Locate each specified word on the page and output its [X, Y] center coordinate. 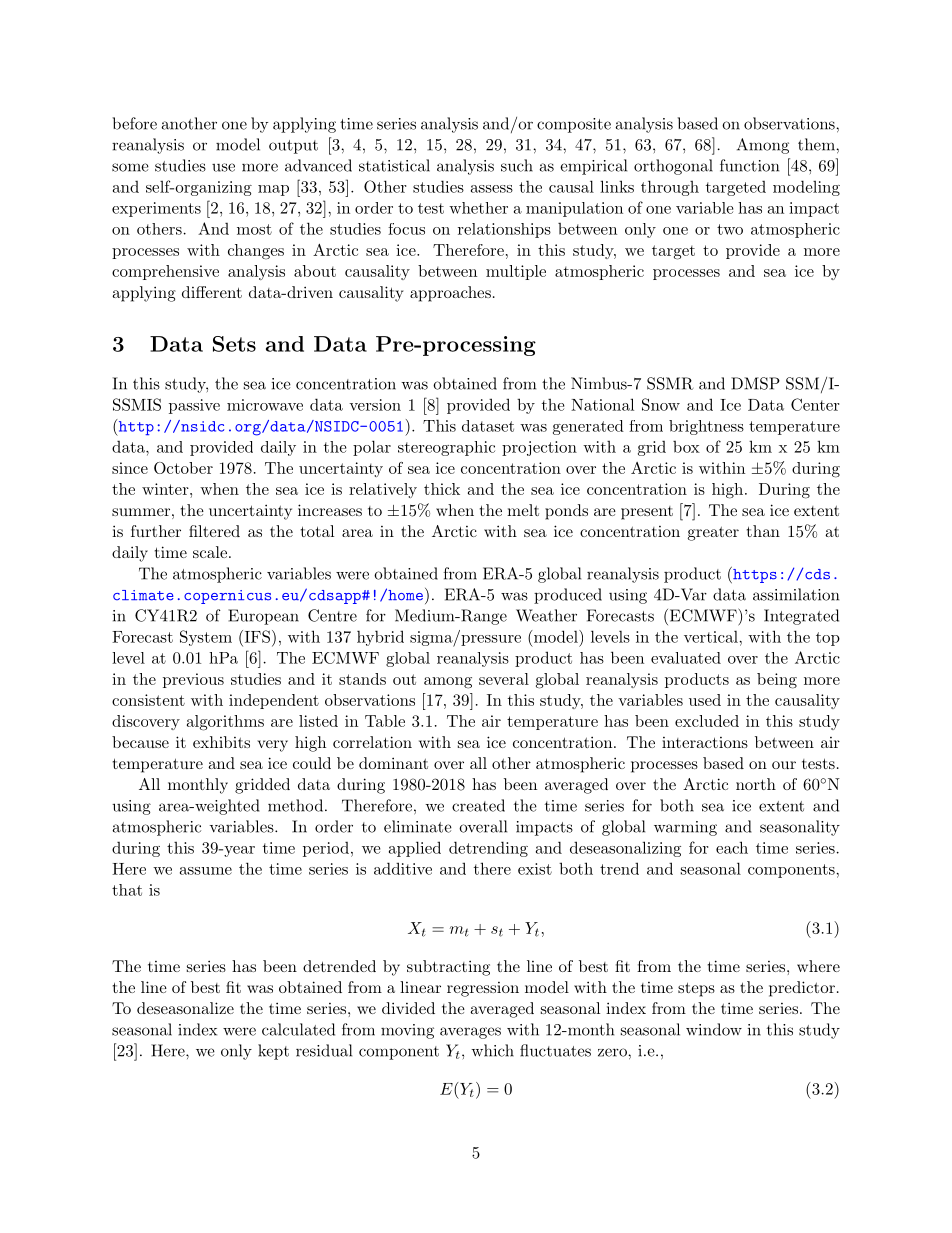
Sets [234, 344]
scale [210, 552]
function [749, 165]
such [517, 165]
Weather [546, 615]
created [478, 805]
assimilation [796, 594]
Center [815, 404]
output [293, 147]
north [756, 784]
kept [273, 1052]
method [295, 805]
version [375, 405]
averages [470, 1033]
